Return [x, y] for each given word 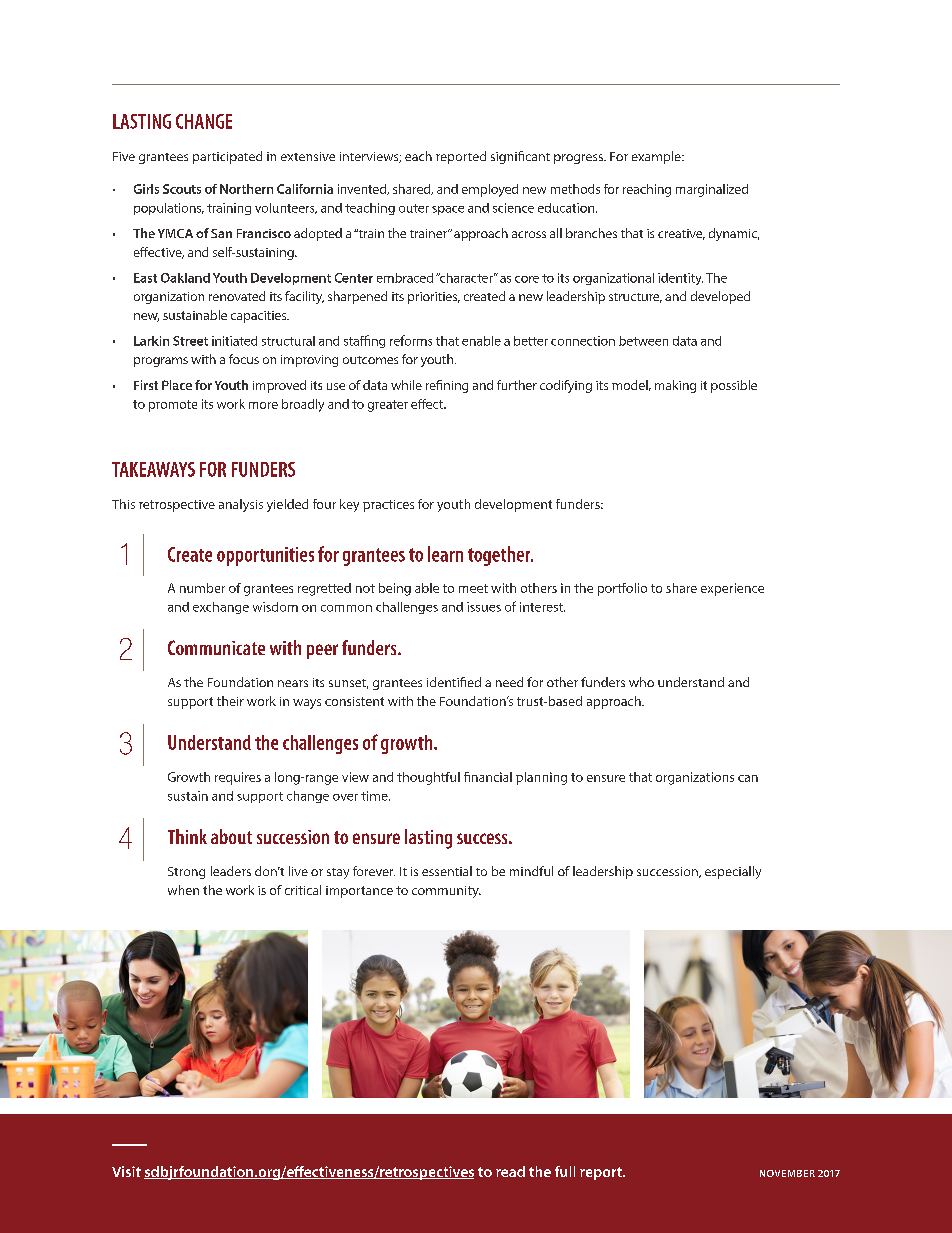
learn [445, 554]
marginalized [712, 190]
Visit [126, 1171]
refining [447, 386]
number [202, 588]
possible [734, 386]
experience [732, 589]
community [446, 892]
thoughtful [428, 778]
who [641, 682]
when [183, 890]
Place [177, 385]
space [448, 210]
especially [733, 872]
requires [238, 778]
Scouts [182, 189]
